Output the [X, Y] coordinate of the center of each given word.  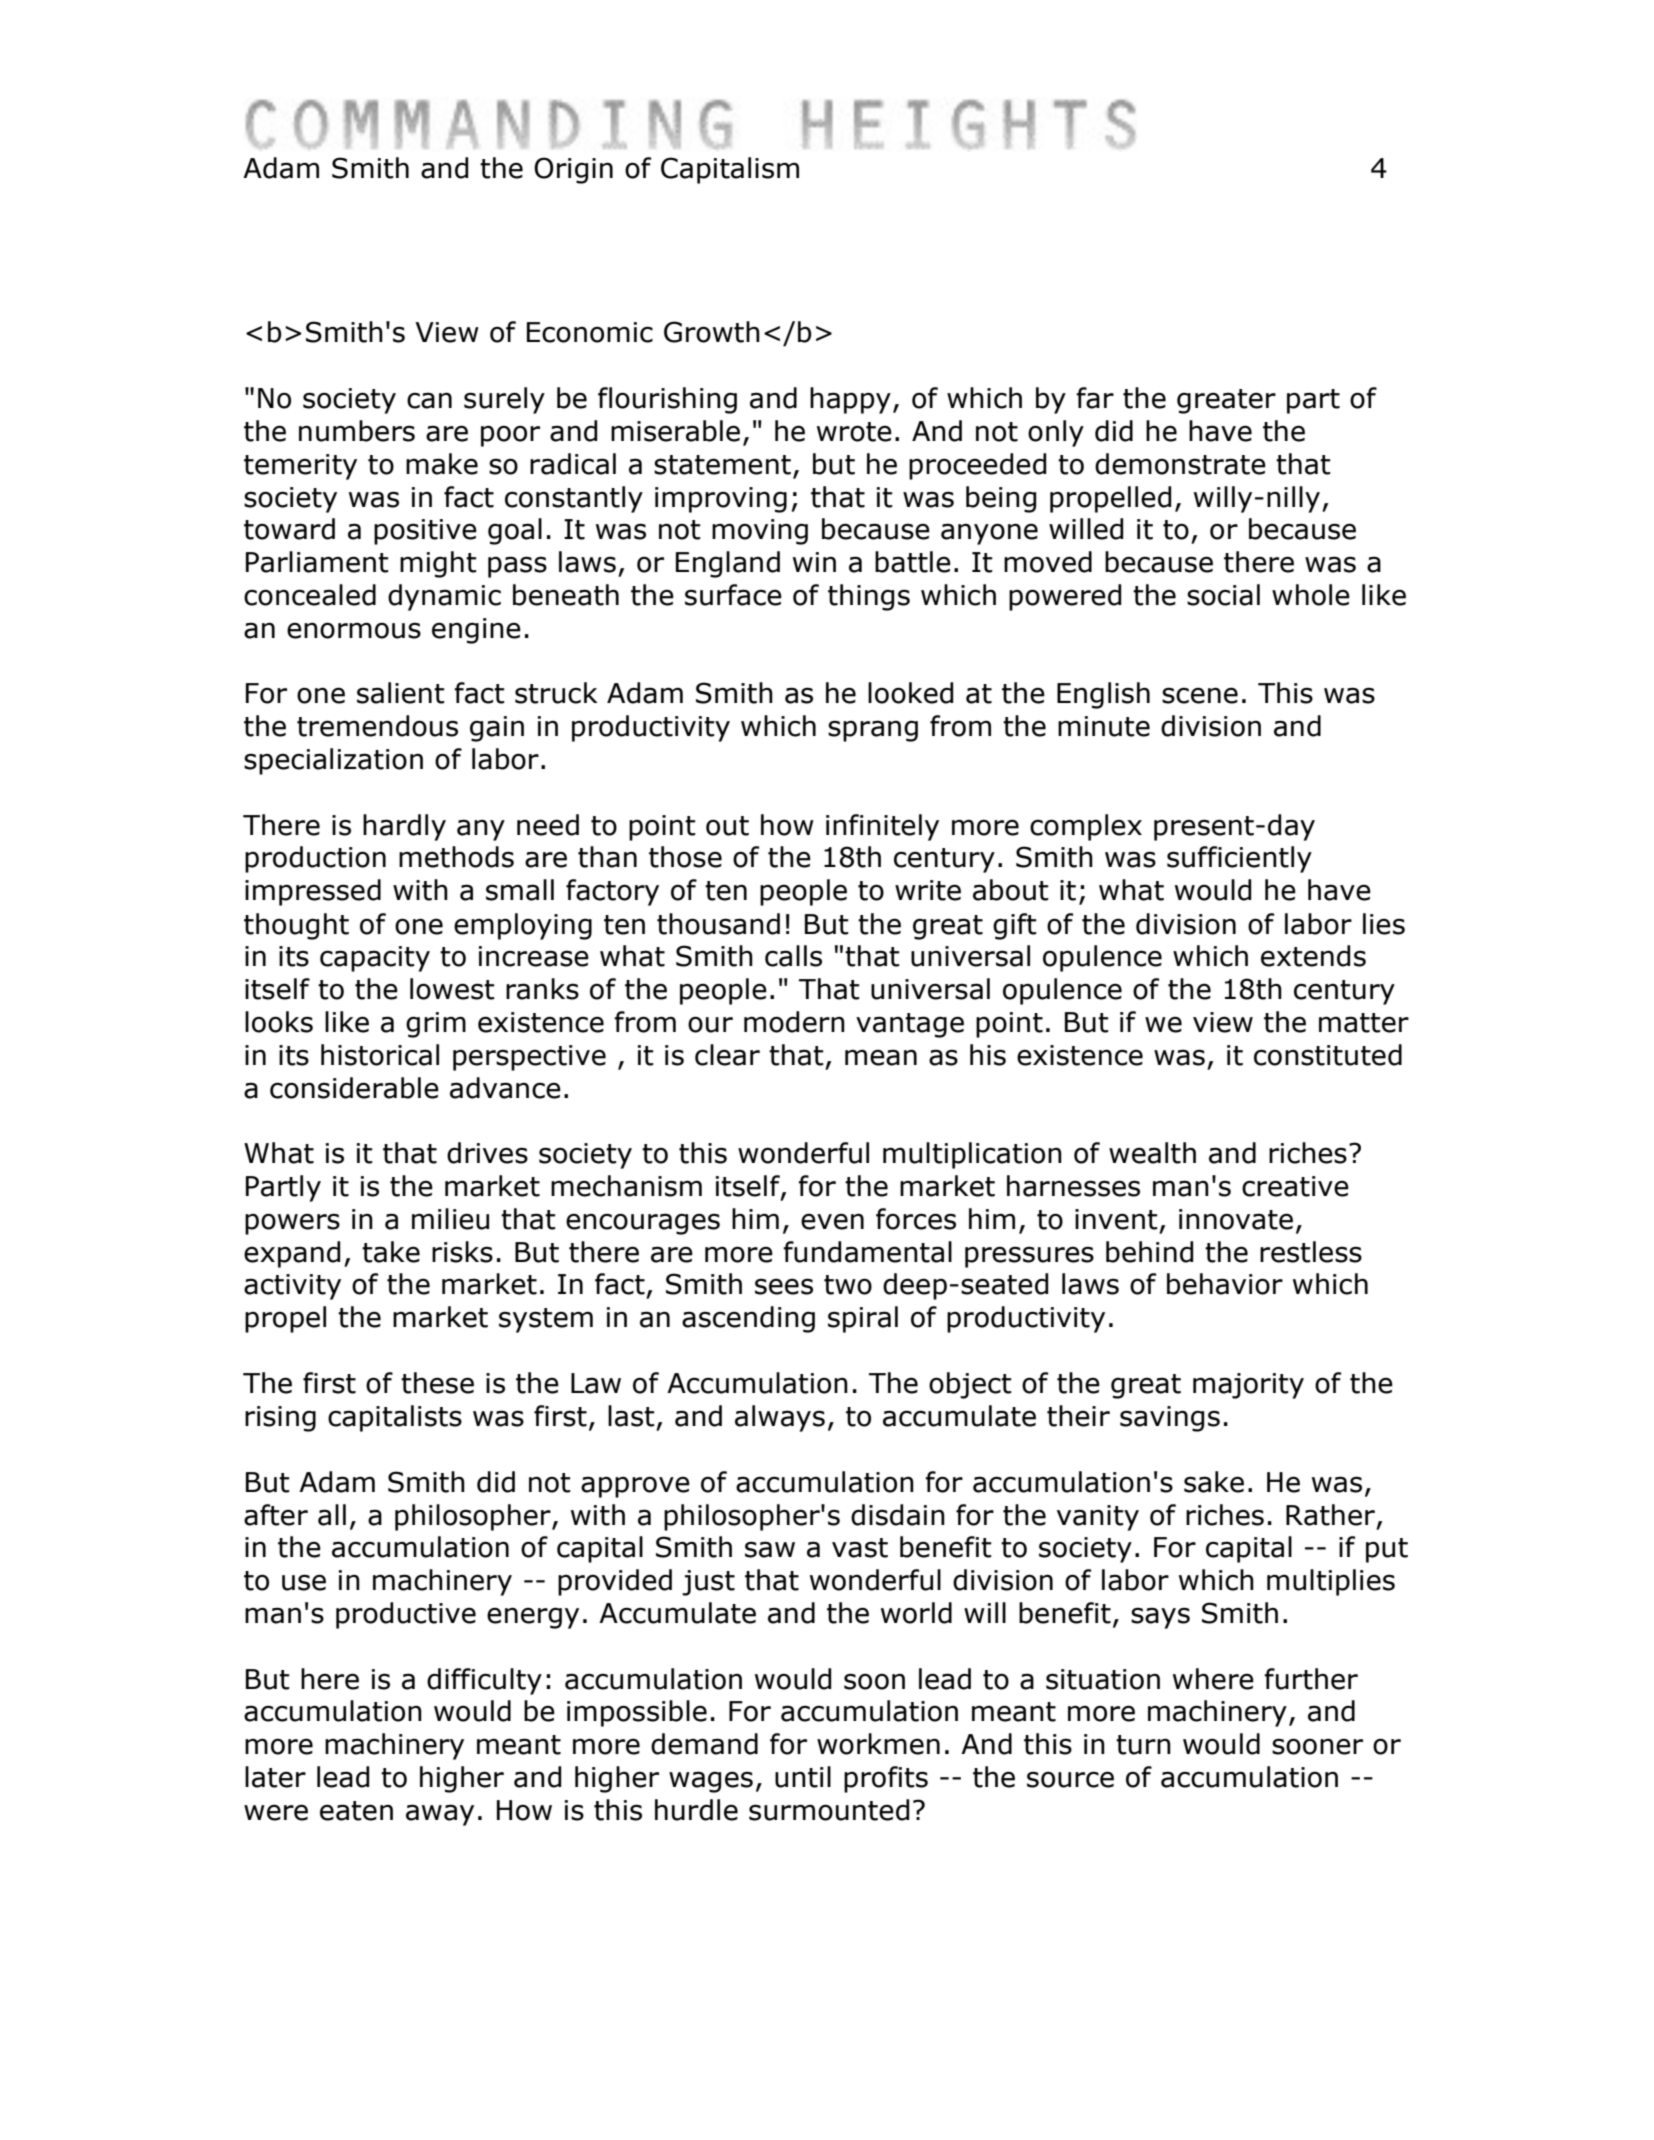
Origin [573, 170]
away [440, 1815]
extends [1313, 956]
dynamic [444, 597]
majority [1248, 1386]
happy [850, 400]
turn [1143, 1745]
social [1223, 595]
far [1095, 398]
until [803, 1777]
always [780, 1418]
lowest [452, 989]
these [437, 1383]
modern [794, 1022]
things [869, 597]
